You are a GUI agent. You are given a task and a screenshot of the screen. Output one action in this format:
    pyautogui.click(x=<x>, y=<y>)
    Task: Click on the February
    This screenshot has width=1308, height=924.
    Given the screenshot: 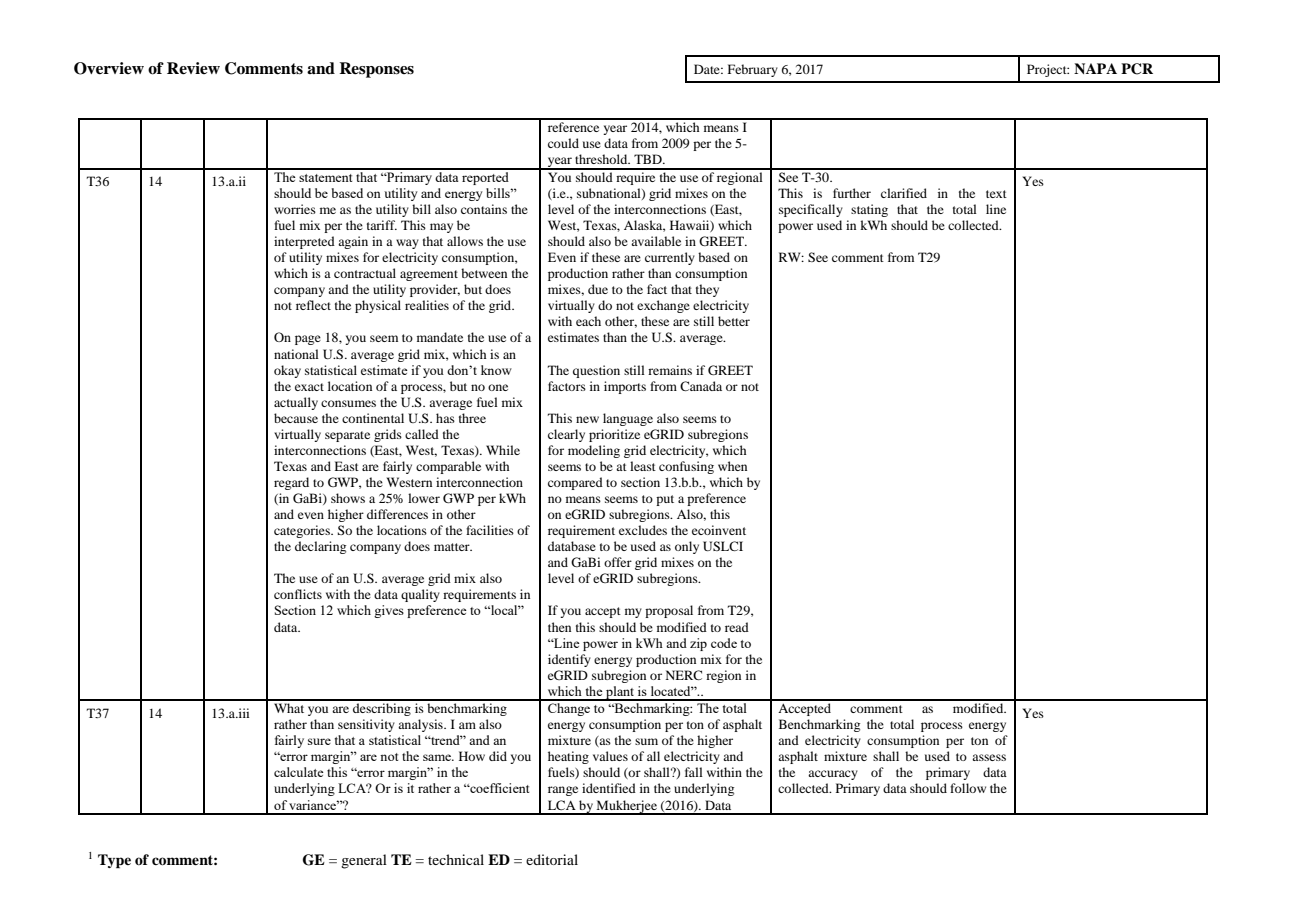 What is the action you would take?
    pyautogui.click(x=753, y=70)
